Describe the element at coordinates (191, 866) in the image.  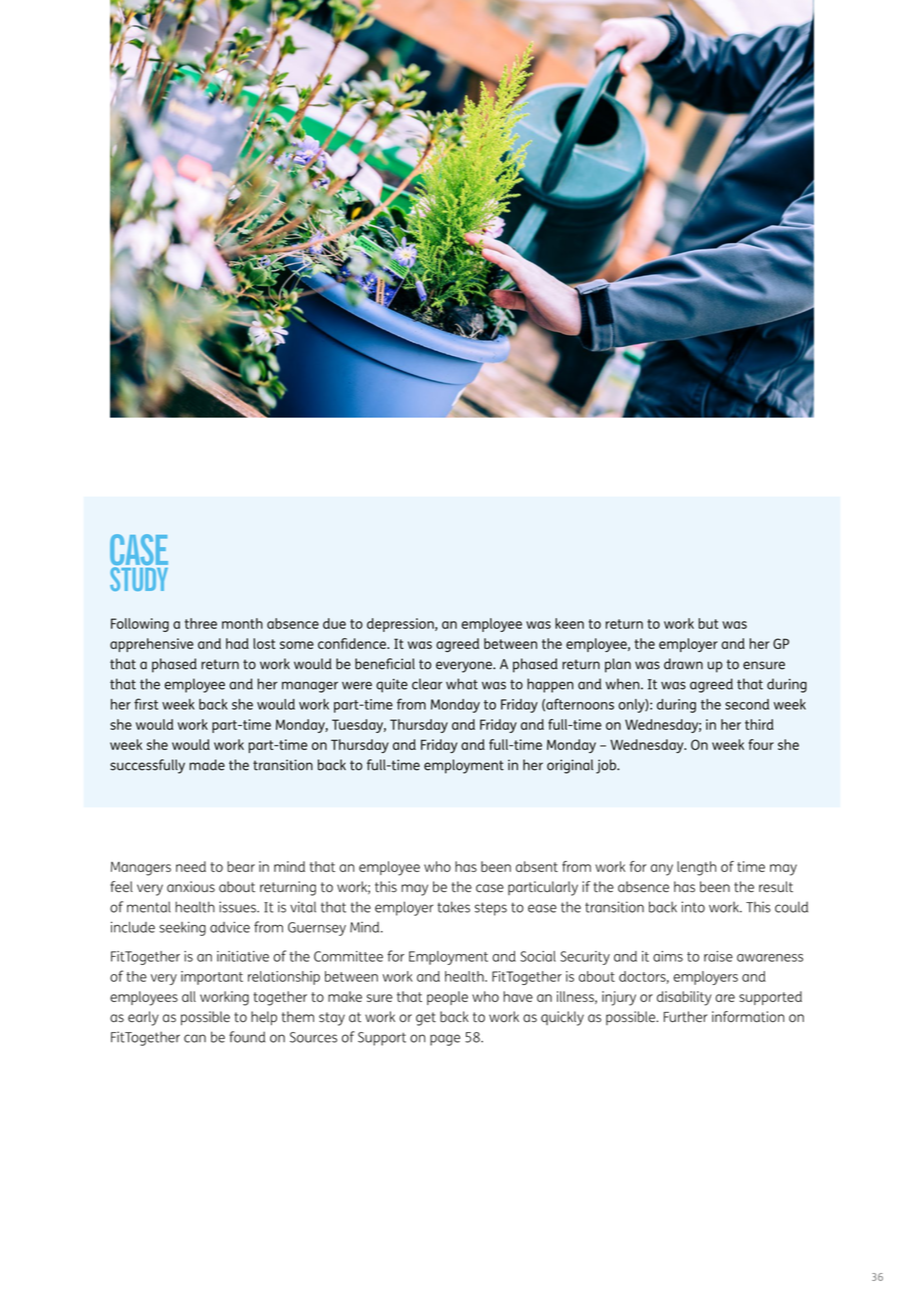
I see `need` at that location.
